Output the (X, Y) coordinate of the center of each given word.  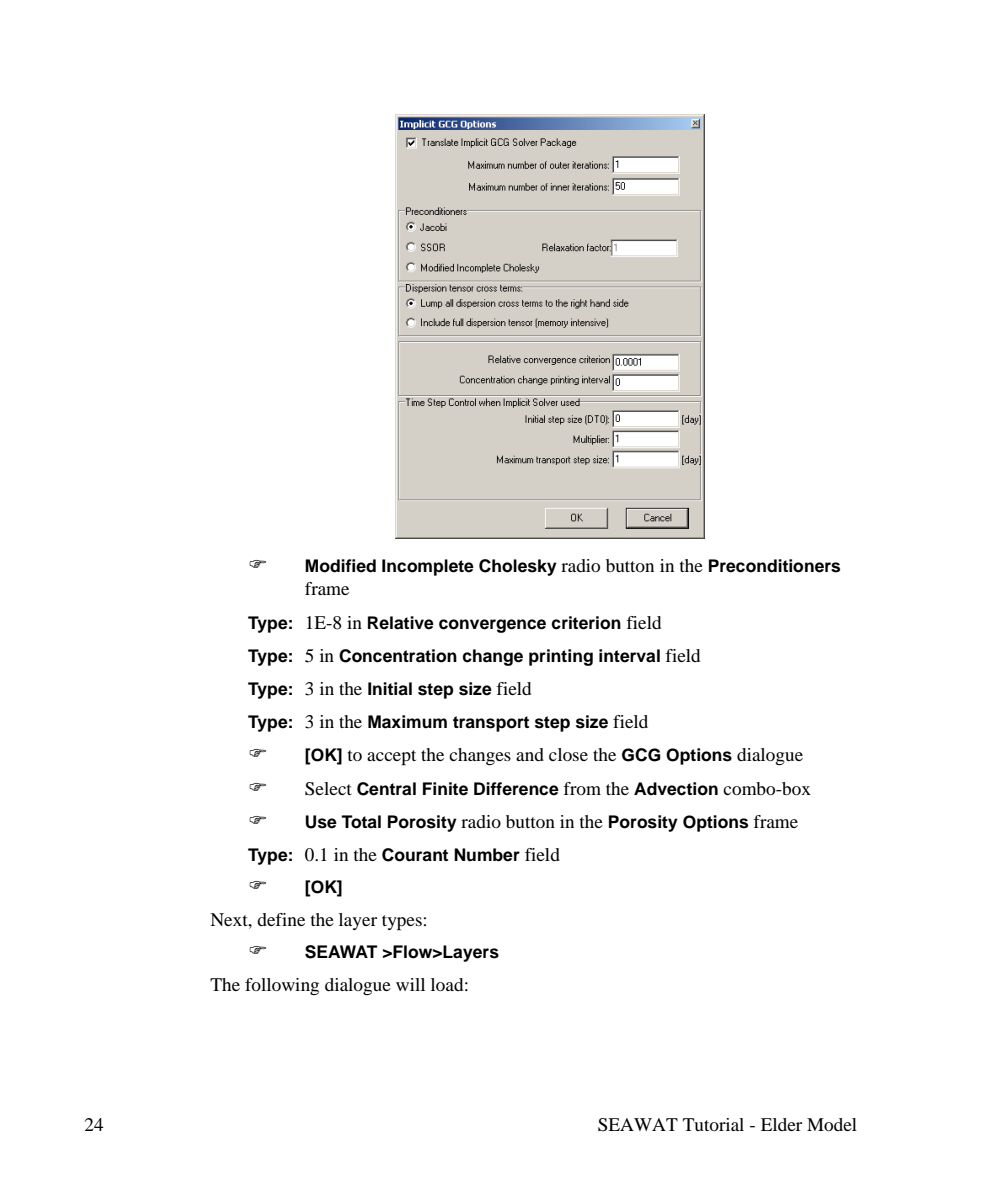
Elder (781, 1124)
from (582, 788)
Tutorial (713, 1124)
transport (491, 724)
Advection (676, 789)
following (282, 986)
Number (487, 855)
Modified (340, 566)
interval (629, 656)
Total (361, 822)
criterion (586, 623)
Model (832, 1124)
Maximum (407, 722)
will (410, 984)
